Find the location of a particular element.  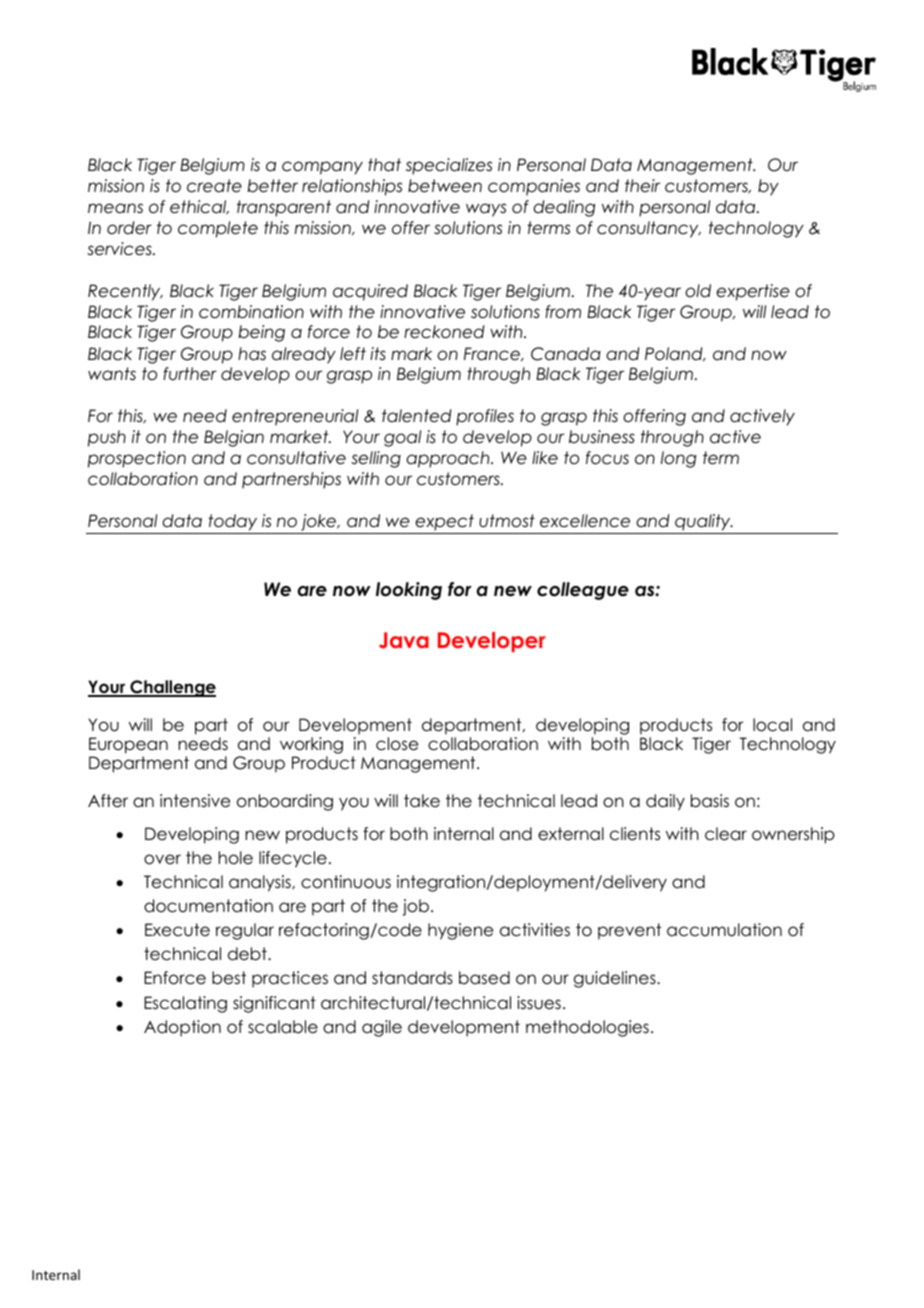

quality is located at coordinates (704, 522).
